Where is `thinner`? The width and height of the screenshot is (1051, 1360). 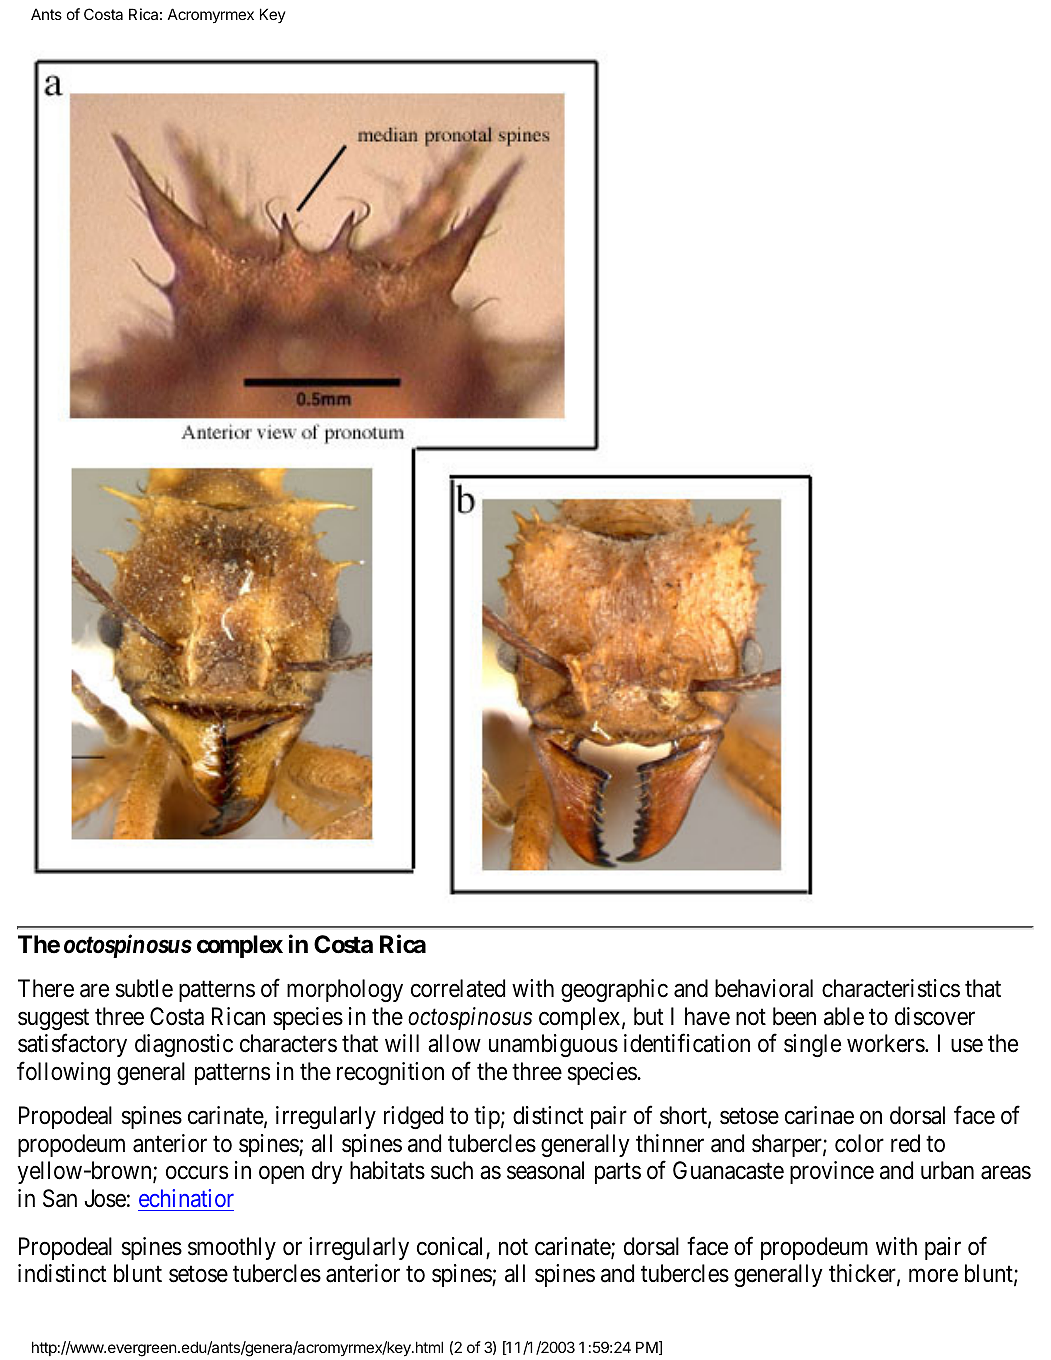
thinner is located at coordinates (670, 1143).
